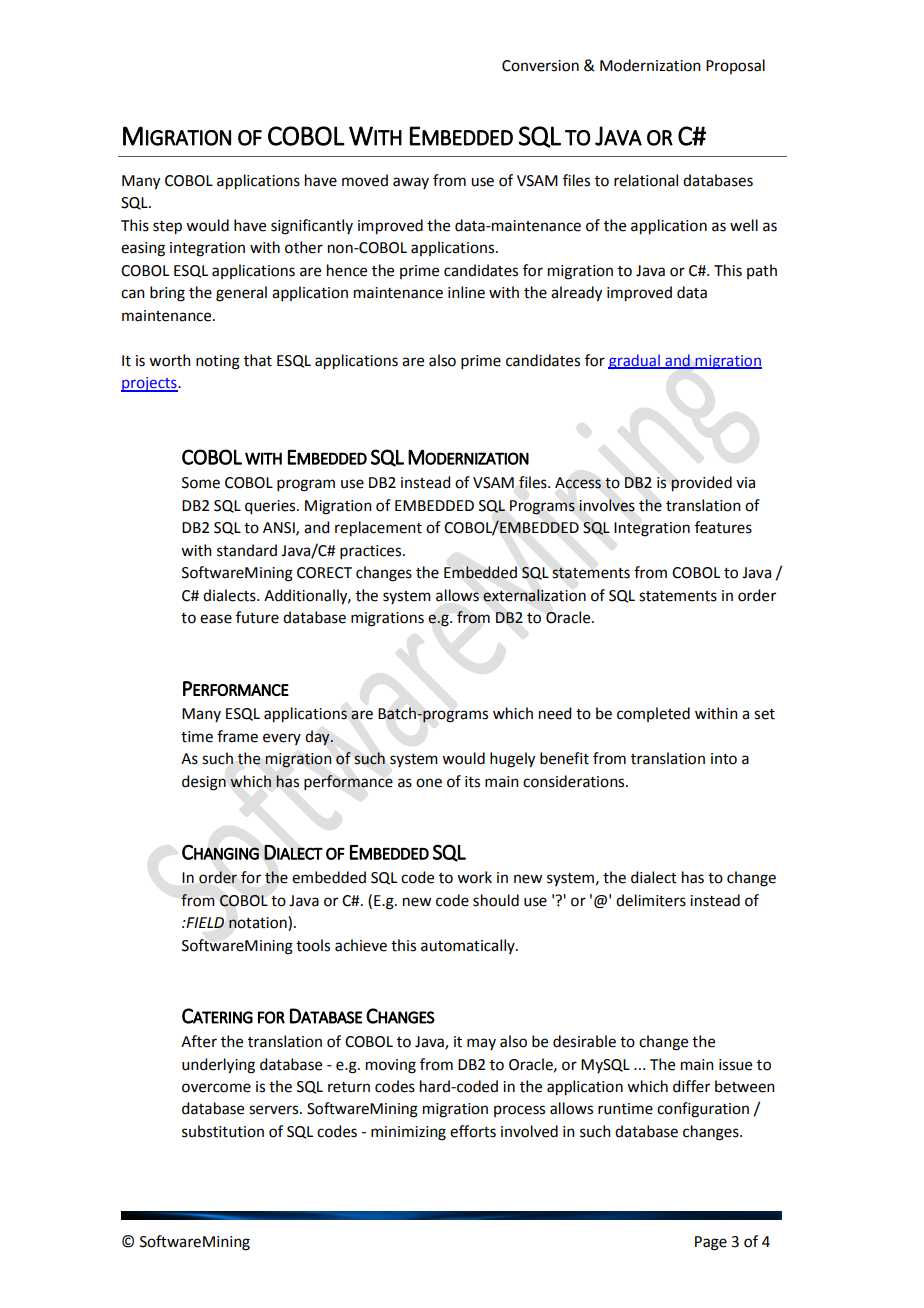 Image resolution: width=924 pixels, height=1308 pixels. Describe the element at coordinates (534, 595) in the screenshot. I see `externalization` at that location.
